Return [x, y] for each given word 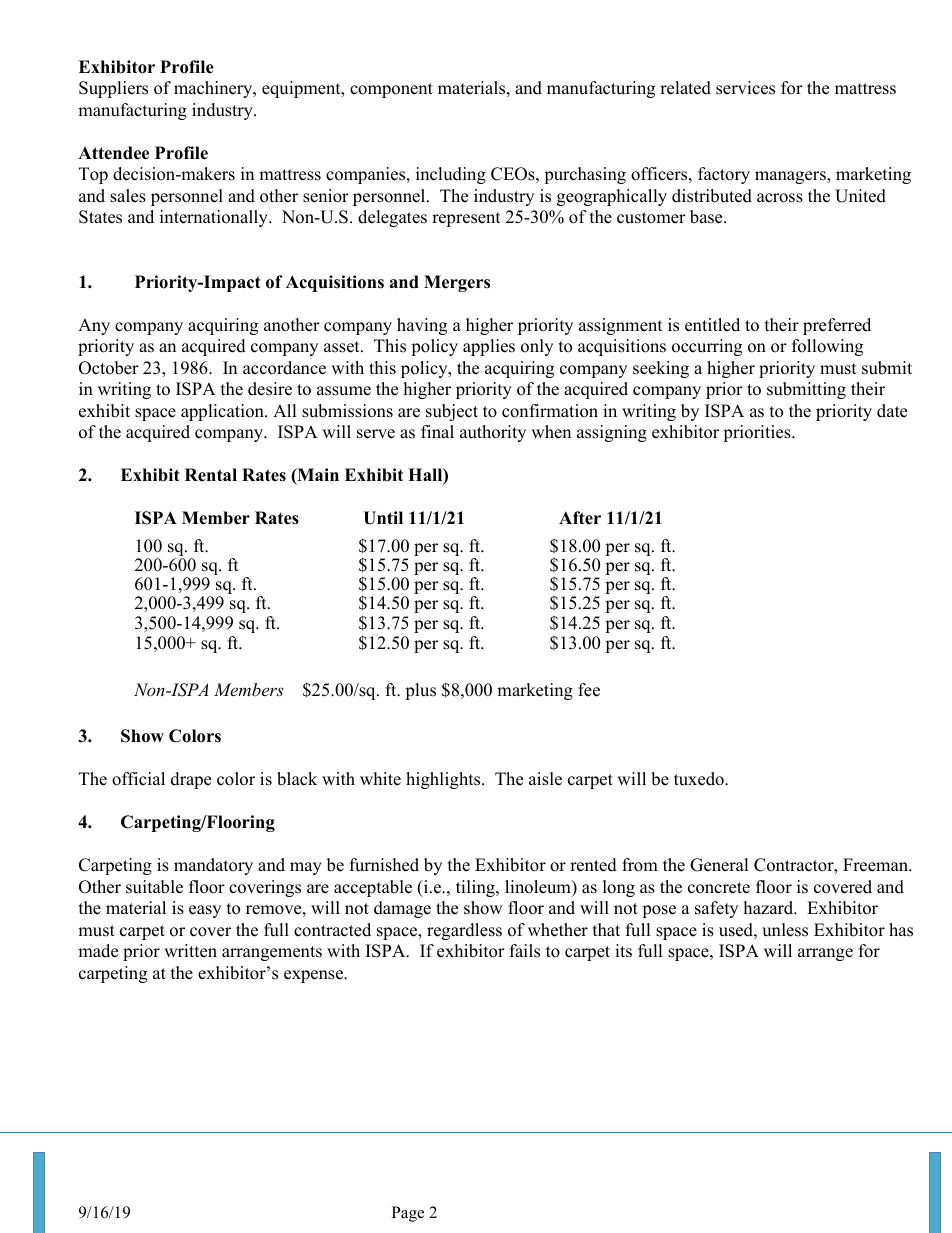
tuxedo [700, 779]
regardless [464, 931]
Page [408, 1214]
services [745, 88]
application [223, 412]
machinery [214, 89]
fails [525, 951]
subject [452, 412]
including [451, 175]
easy [205, 911]
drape [191, 780]
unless [785, 930]
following [827, 347]
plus [420, 691]
